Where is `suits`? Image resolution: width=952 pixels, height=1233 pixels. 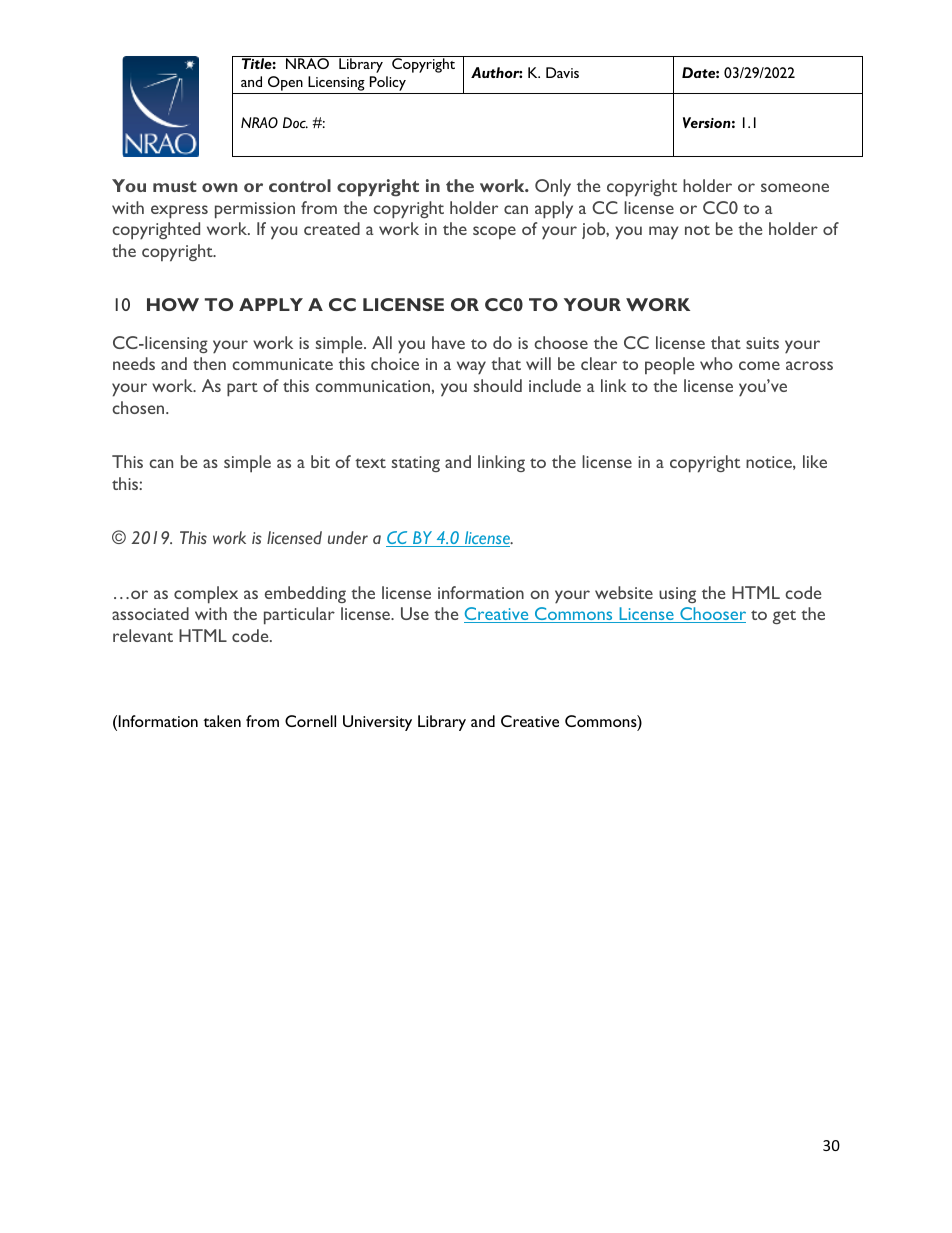 suits is located at coordinates (762, 343).
